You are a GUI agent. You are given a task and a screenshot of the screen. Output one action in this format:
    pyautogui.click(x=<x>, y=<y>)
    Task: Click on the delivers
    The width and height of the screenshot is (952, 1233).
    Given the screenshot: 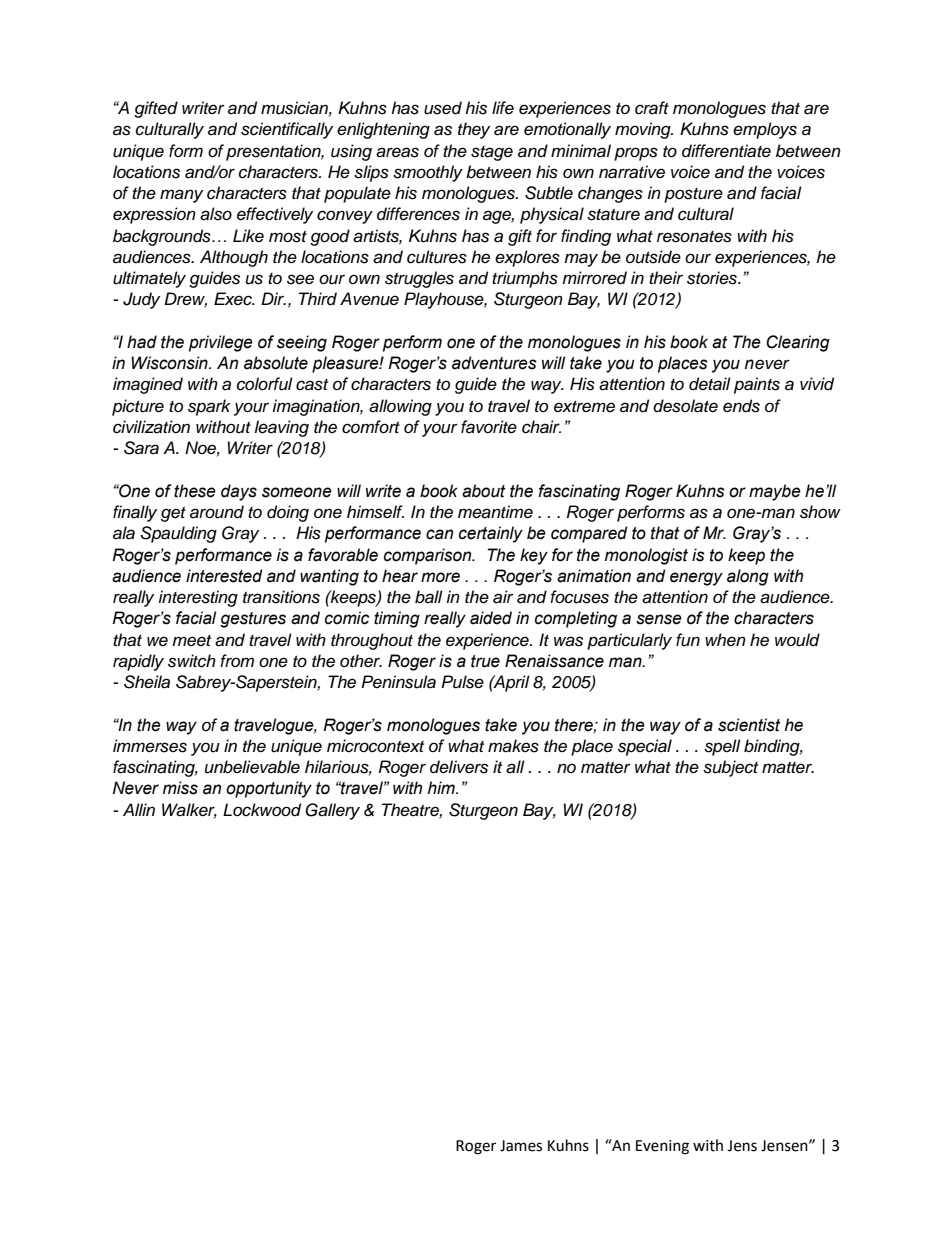 What is the action you would take?
    pyautogui.click(x=459, y=767)
